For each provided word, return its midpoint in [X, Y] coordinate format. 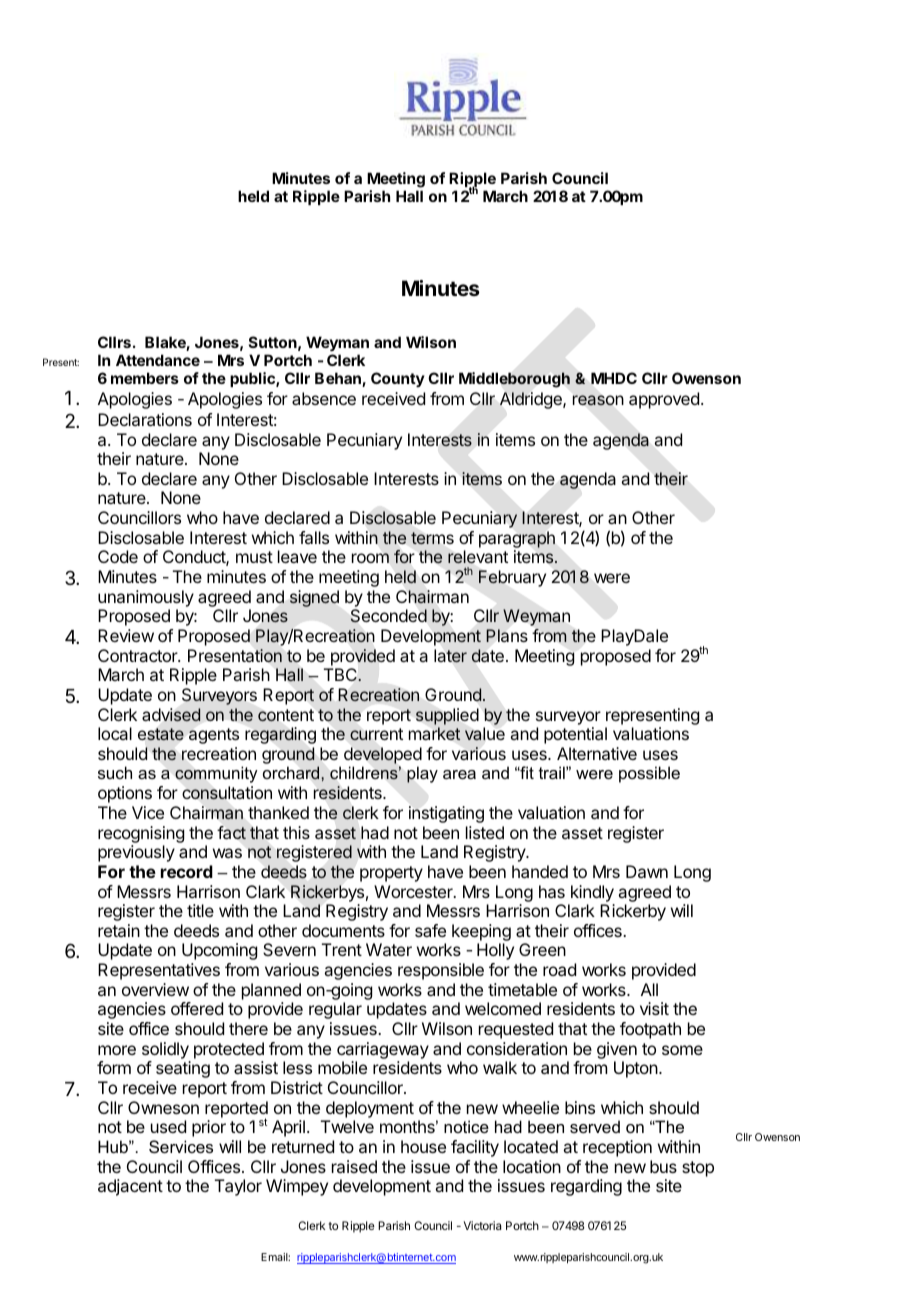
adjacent [130, 1187]
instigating [446, 814]
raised [354, 1166]
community [216, 774]
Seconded [388, 616]
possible [649, 774]
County [398, 379]
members [145, 378]
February [512, 578]
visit [654, 1008]
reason [598, 400]
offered [197, 1008]
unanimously [146, 598]
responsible [441, 971]
